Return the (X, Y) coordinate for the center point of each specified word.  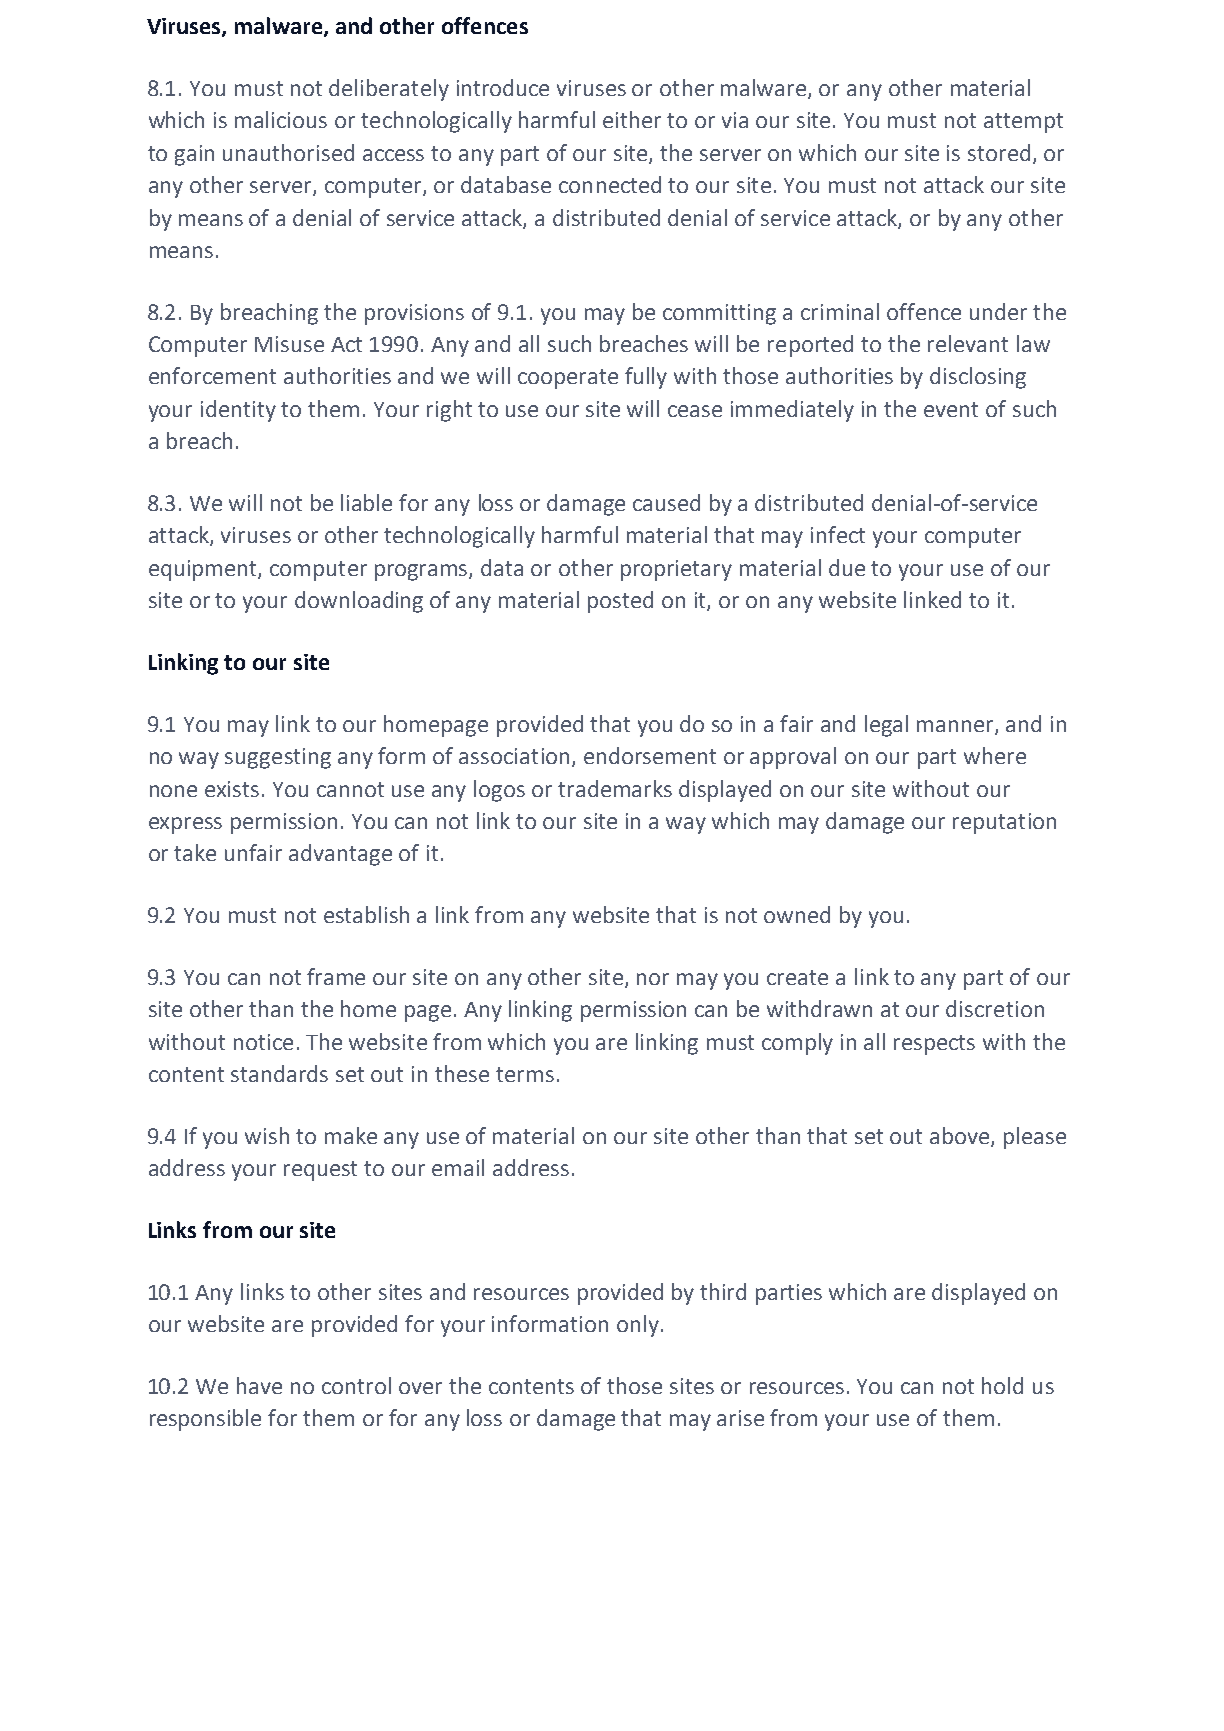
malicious (281, 119)
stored (999, 152)
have (259, 1385)
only (638, 1326)
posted (620, 602)
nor (653, 979)
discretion (995, 1008)
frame (336, 976)
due (847, 567)
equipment (204, 570)
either (632, 119)
